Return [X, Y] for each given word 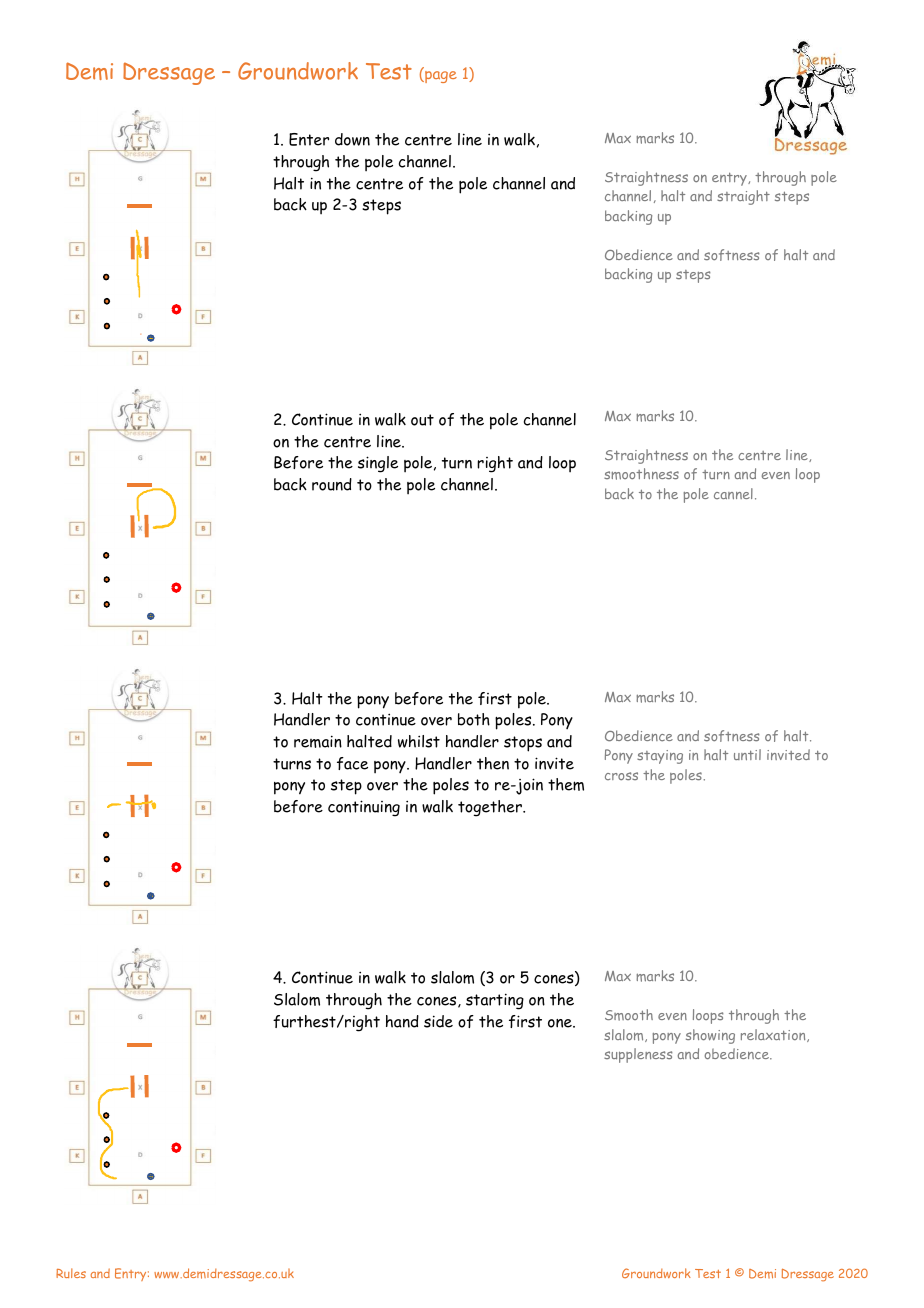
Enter [309, 139]
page [440, 77]
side [438, 1021]
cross [621, 776]
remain [318, 741]
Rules [71, 1273]
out [422, 420]
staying [660, 757]
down [352, 139]
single [378, 464]
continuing [364, 808]
